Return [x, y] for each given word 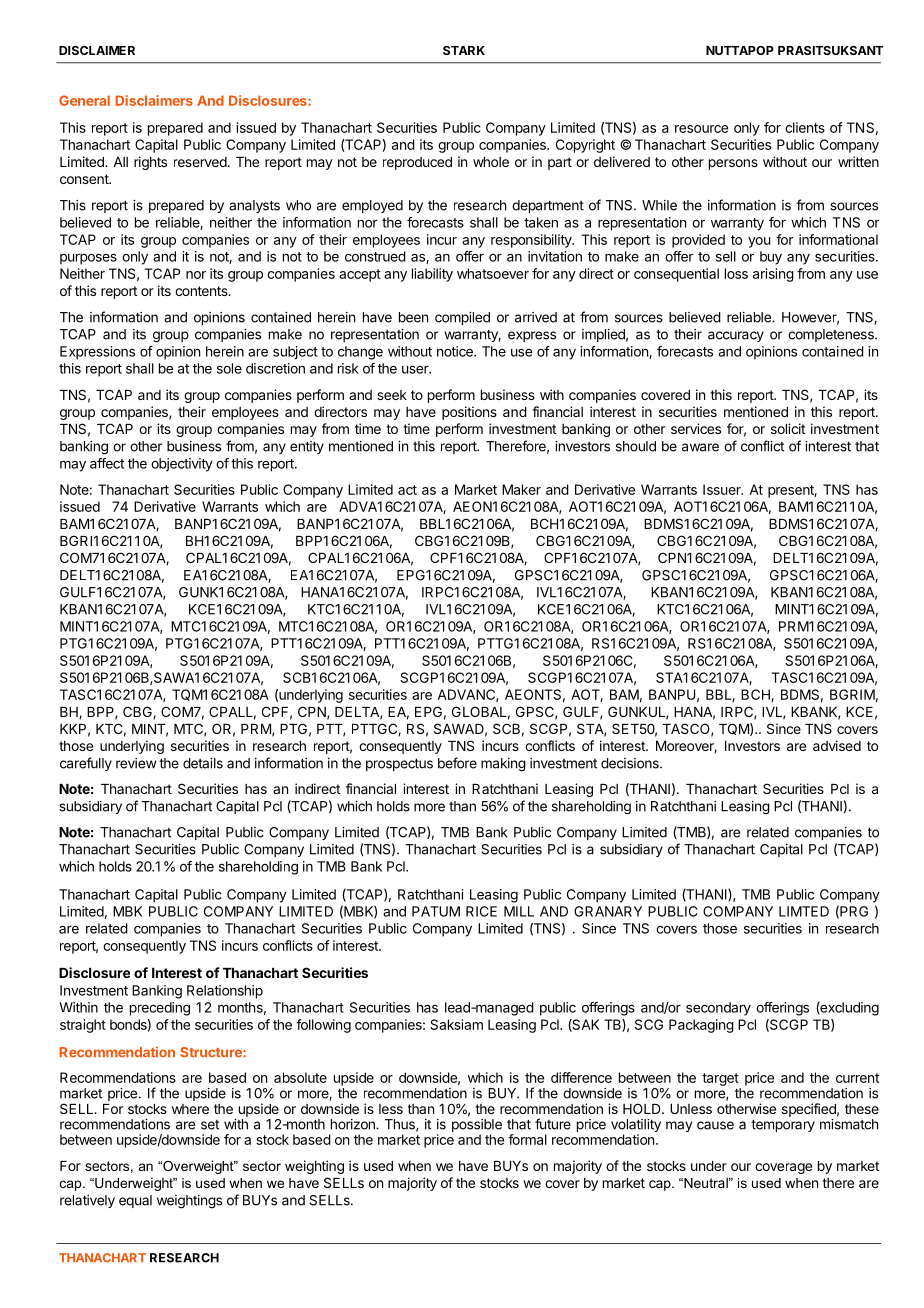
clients [805, 127]
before [457, 763]
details [203, 763]
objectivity [182, 465]
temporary [783, 1125]
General [84, 100]
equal [135, 1201]
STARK [464, 50]
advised [837, 745]
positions [469, 413]
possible [477, 1127]
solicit [788, 428]
